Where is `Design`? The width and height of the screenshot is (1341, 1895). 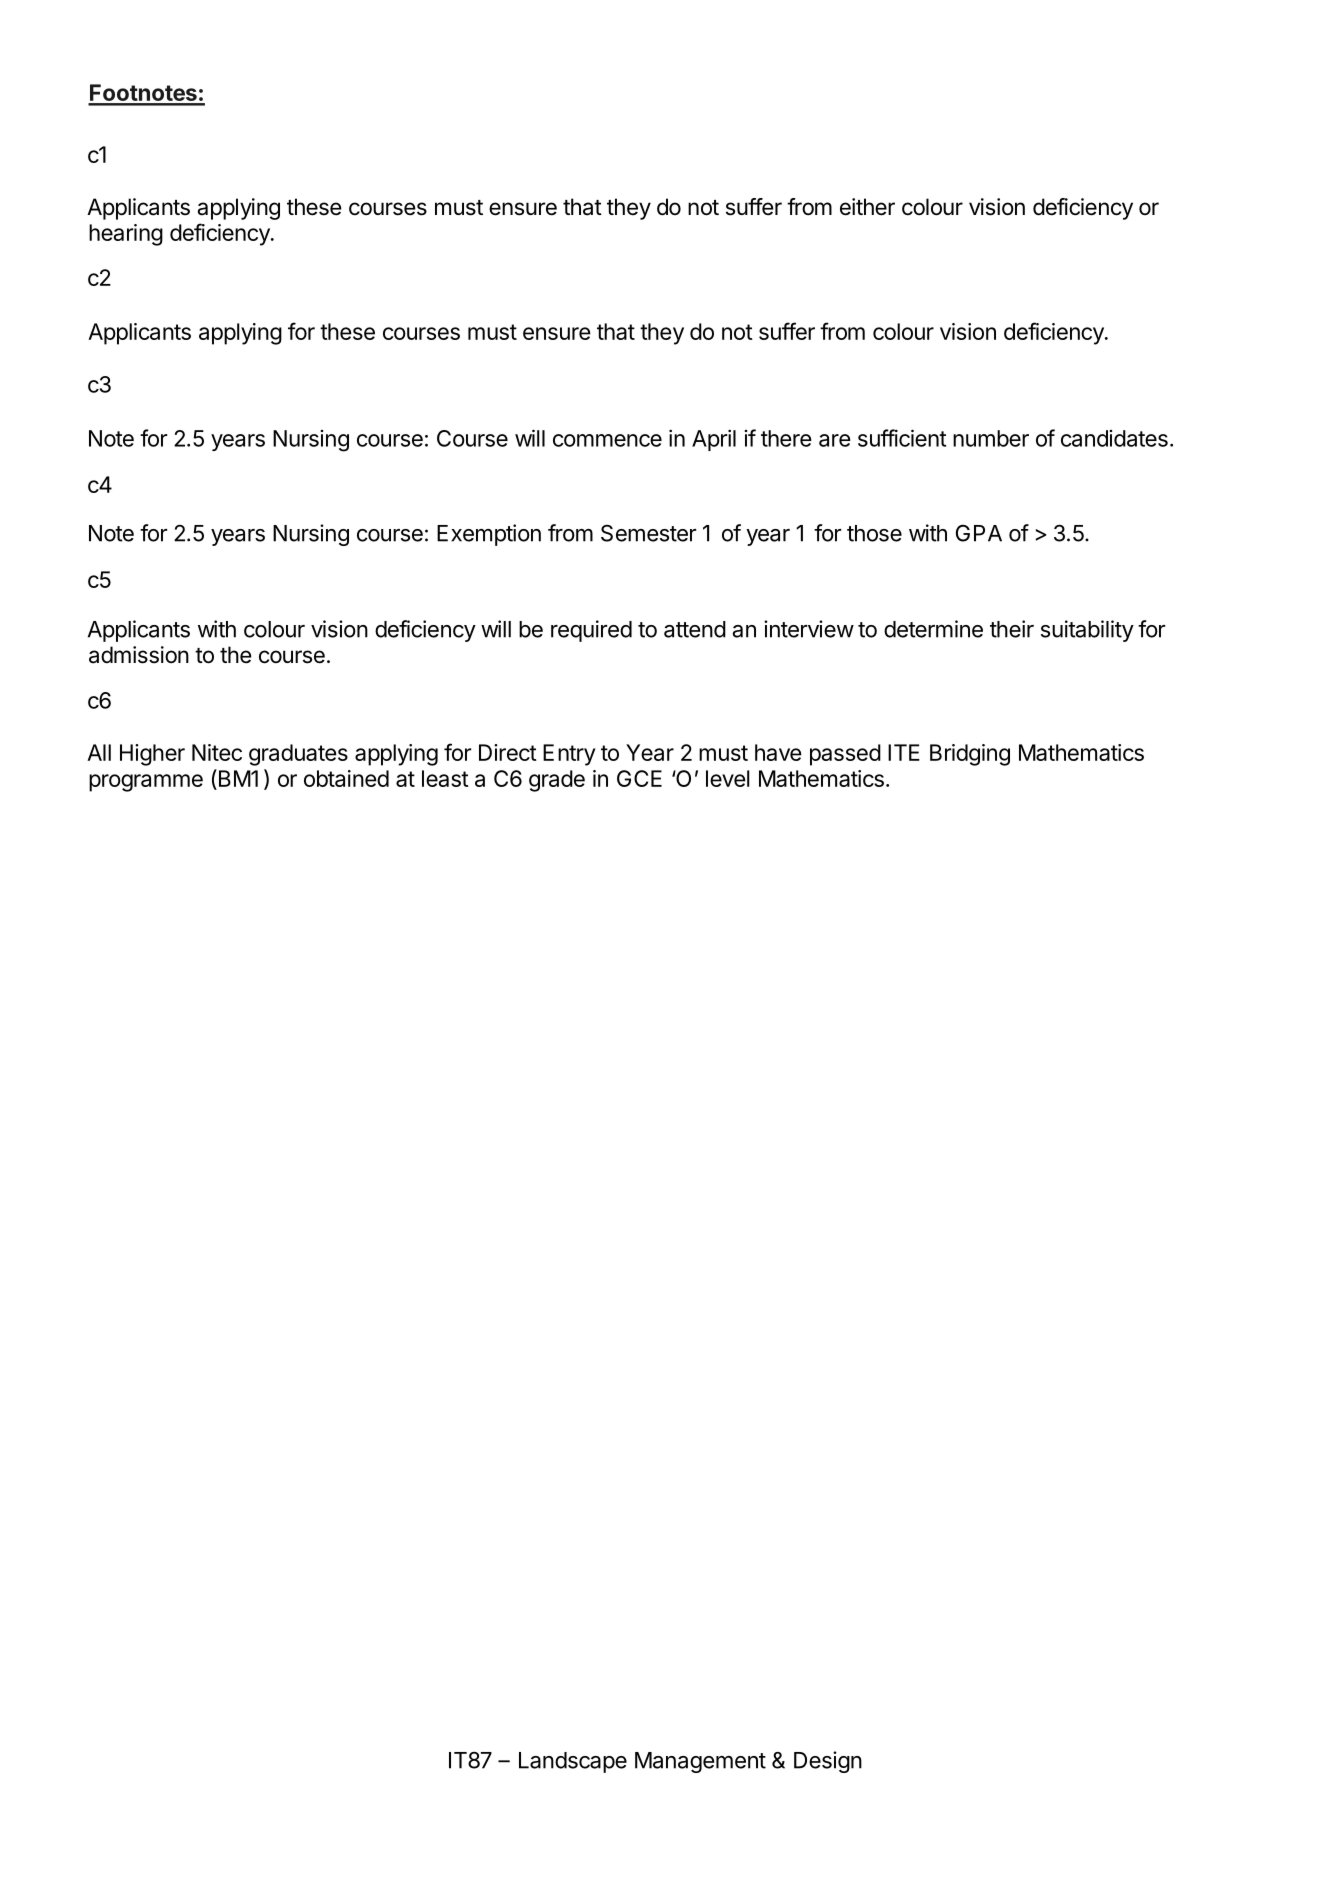 Design is located at coordinates (828, 1762).
